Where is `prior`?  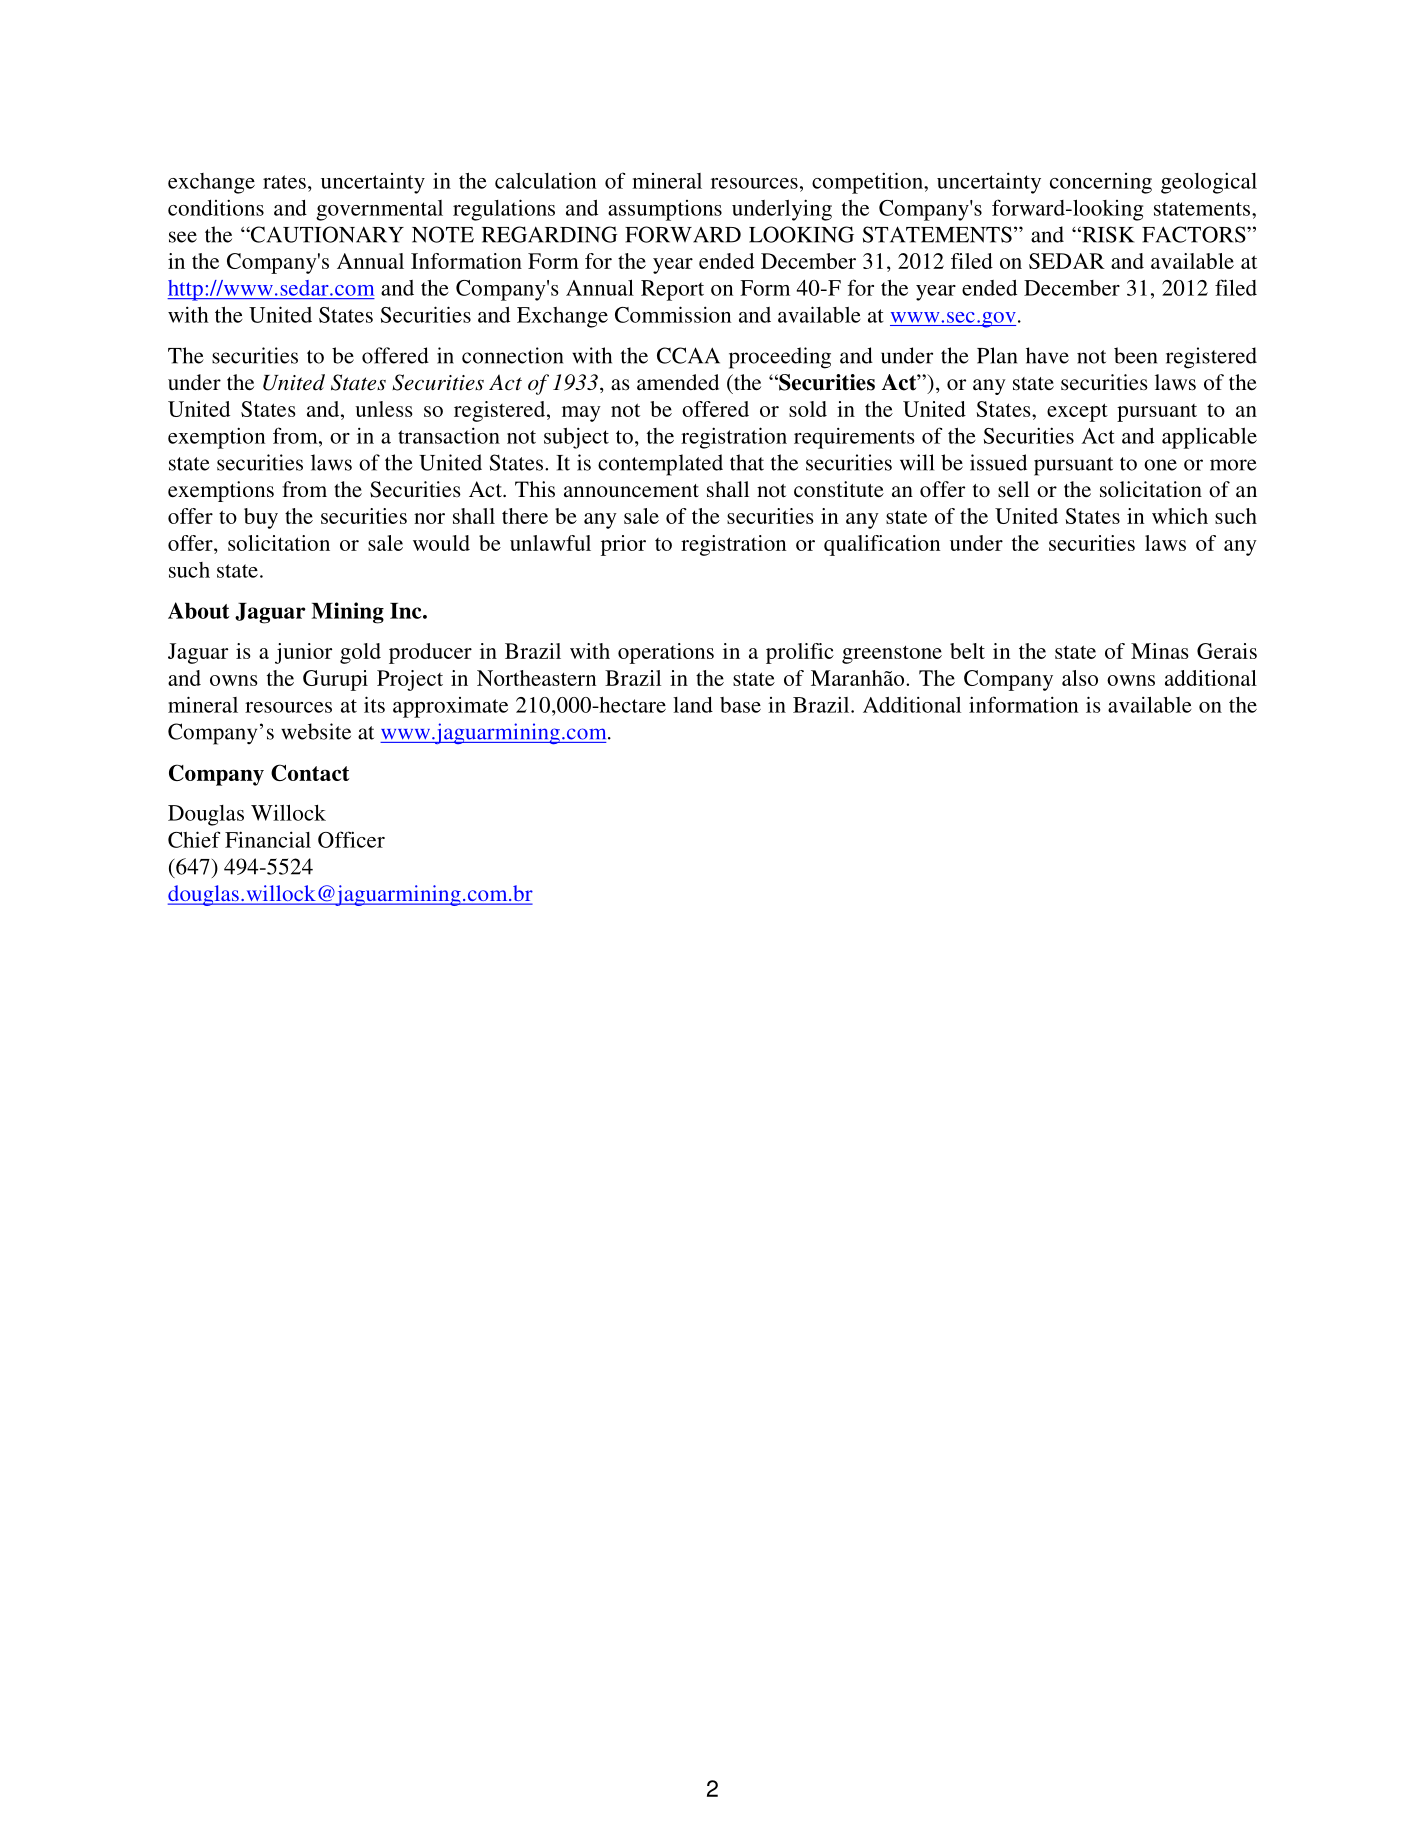 prior is located at coordinates (623, 545).
